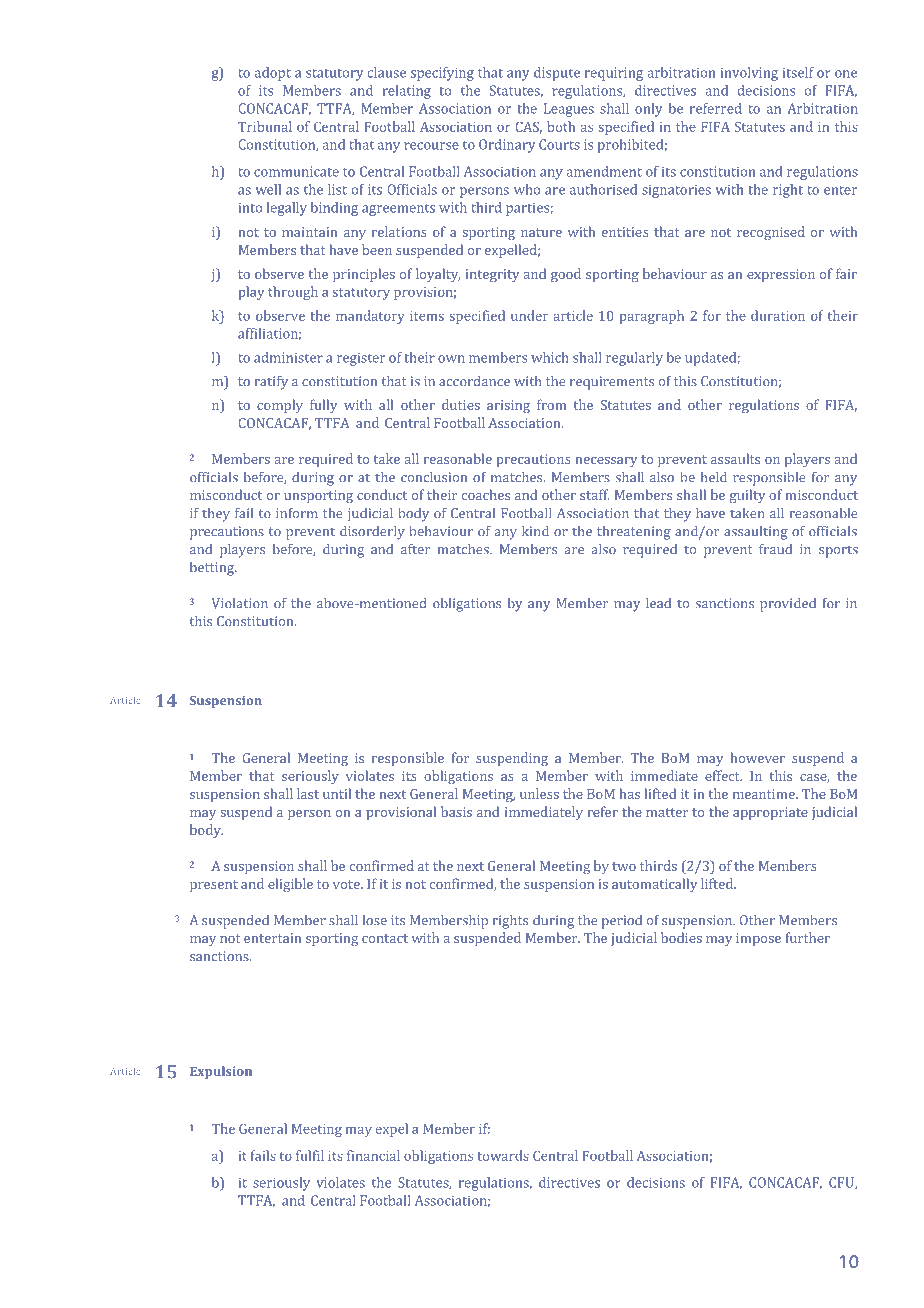 Image resolution: width=924 pixels, height=1308 pixels. What do you see at coordinates (503, 1155) in the image?
I see `towards` at bounding box center [503, 1155].
